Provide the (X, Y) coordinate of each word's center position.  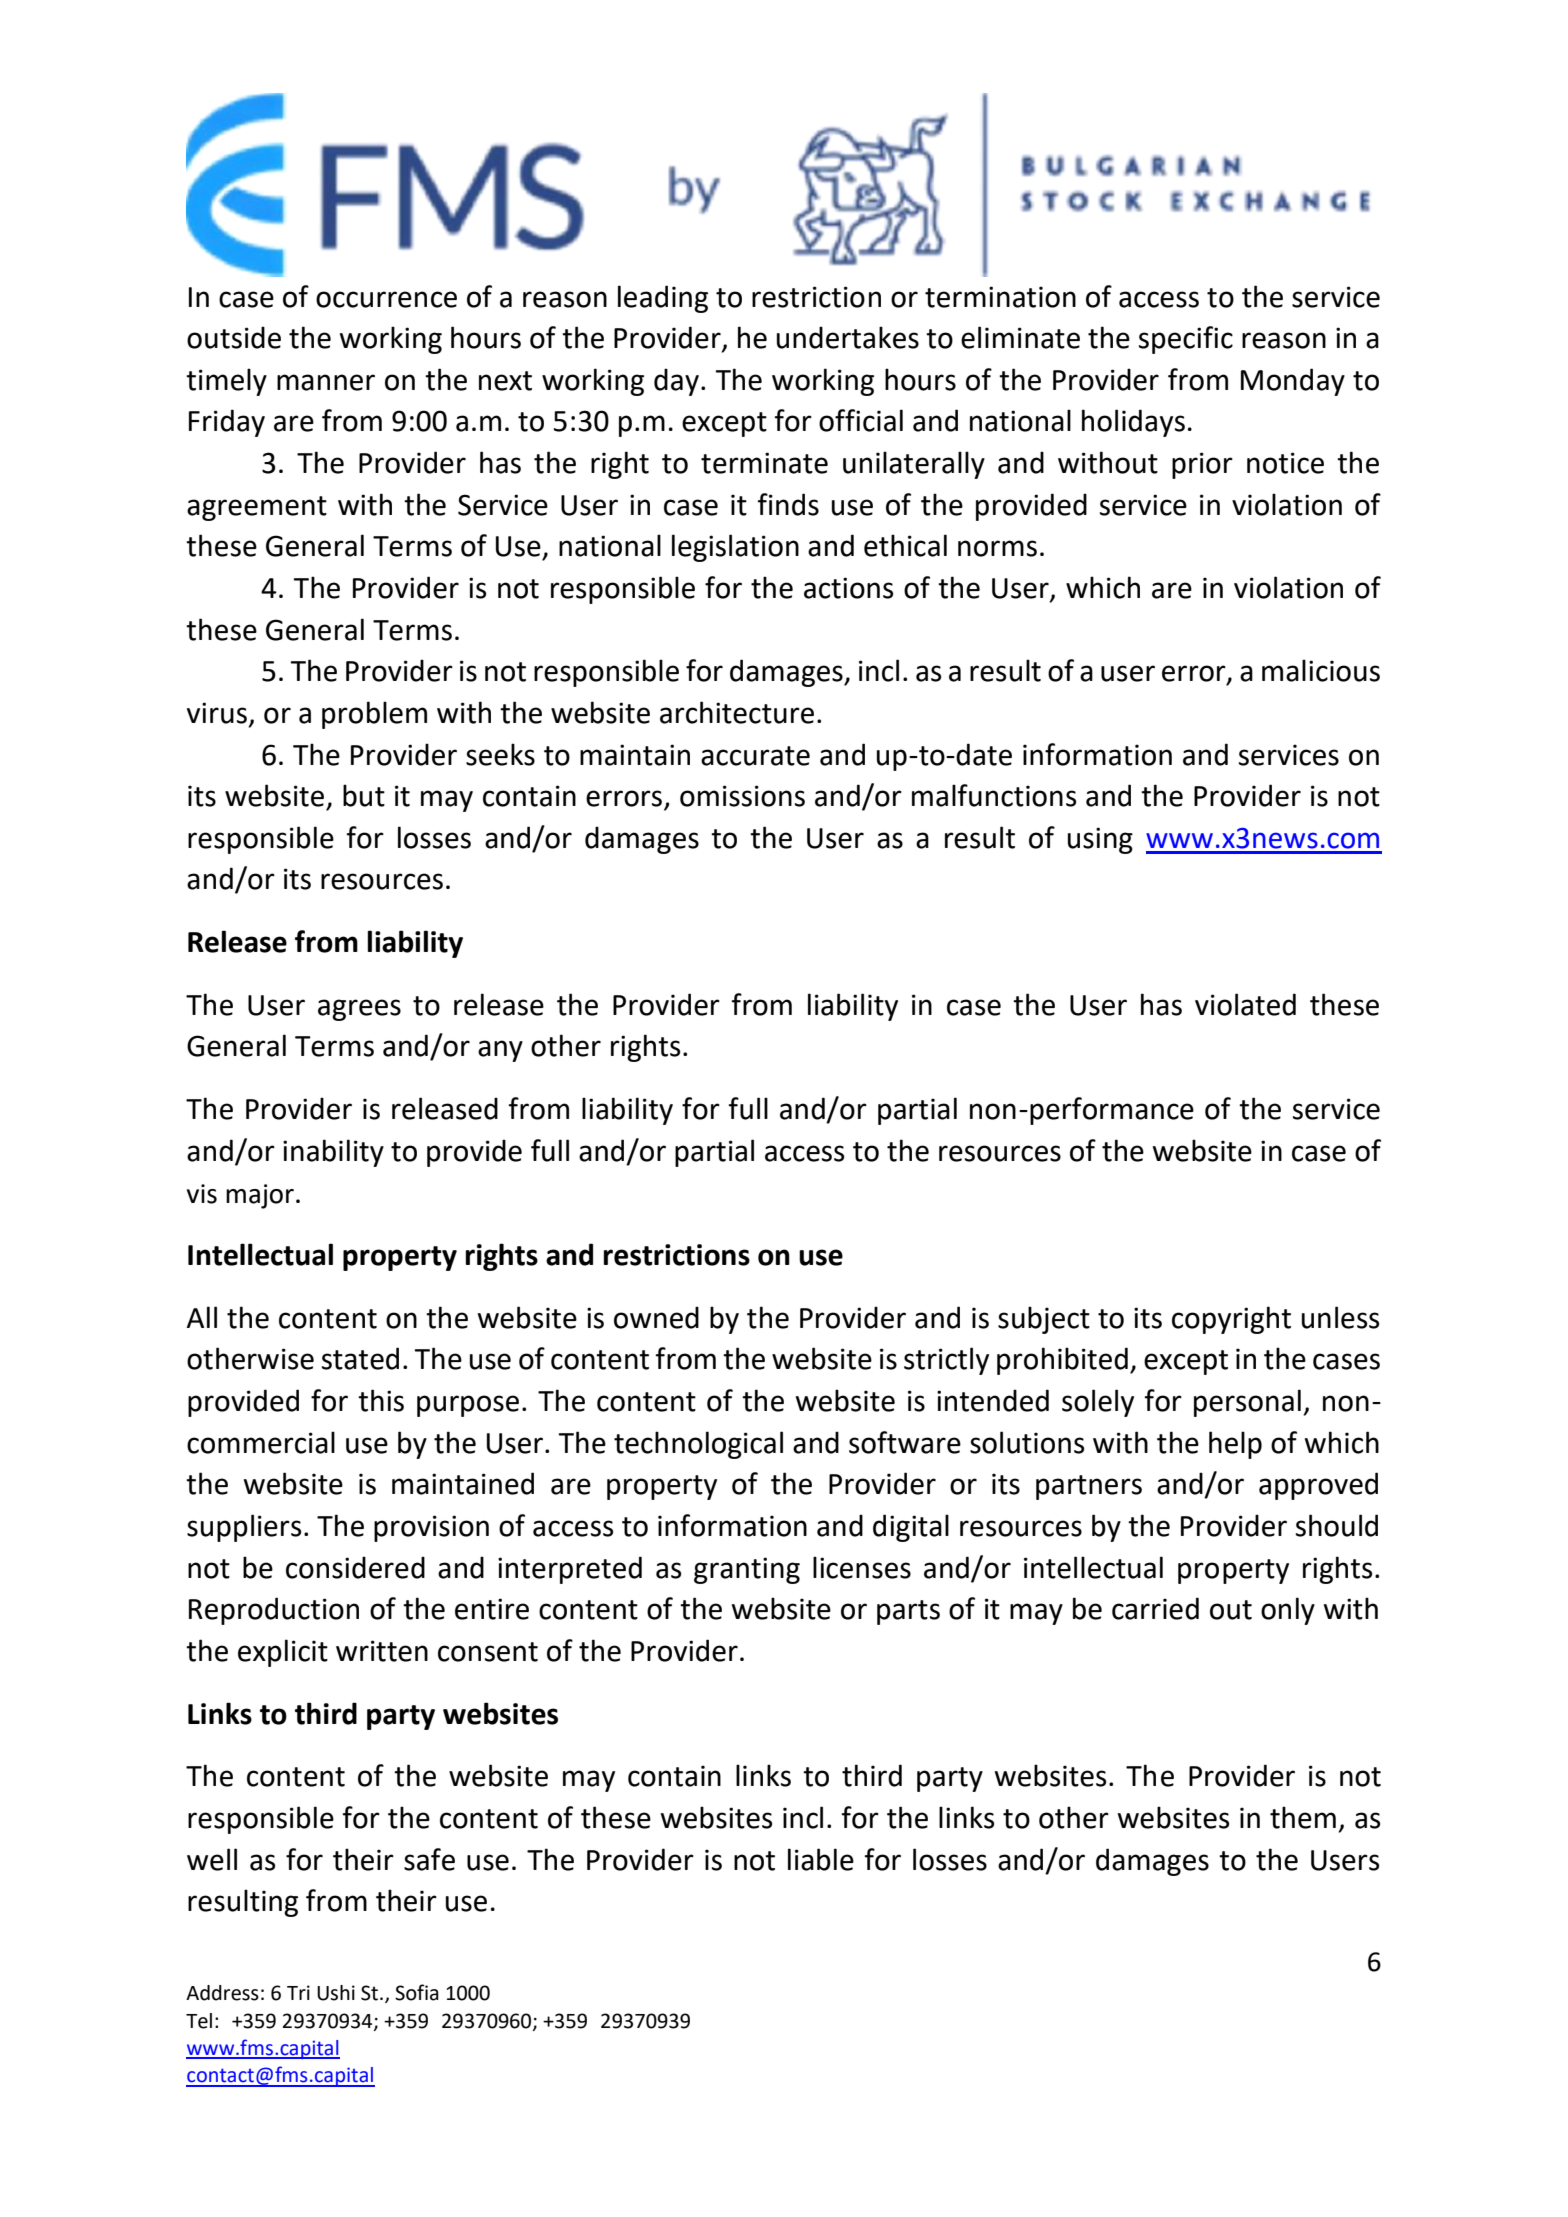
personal (1247, 1403)
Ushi (336, 1993)
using (1100, 840)
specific (1186, 340)
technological (698, 1445)
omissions (742, 796)
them (1303, 1817)
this (381, 1400)
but (364, 795)
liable (821, 1859)
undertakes (848, 337)
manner (326, 382)
